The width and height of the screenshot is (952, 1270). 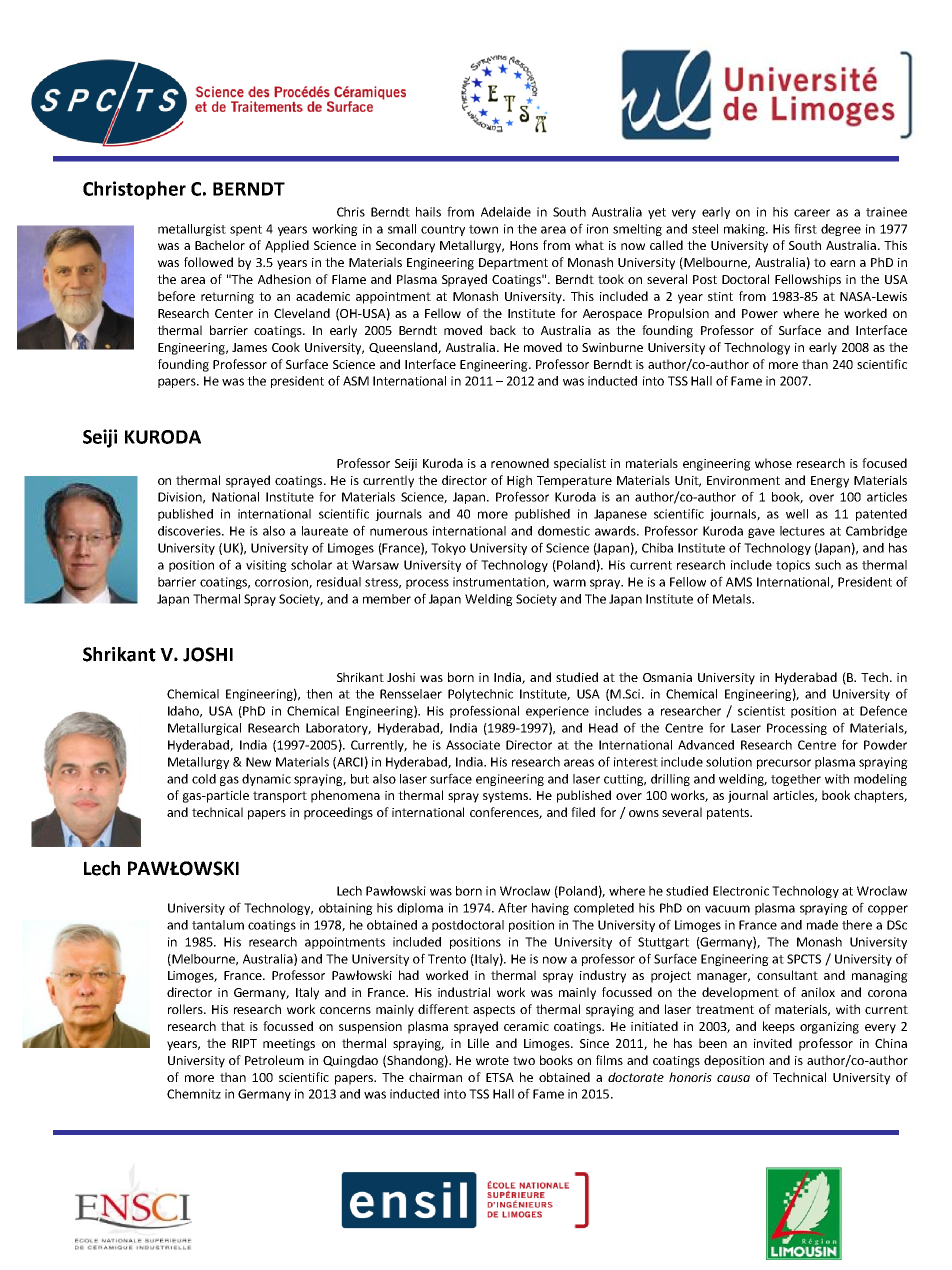 I want to click on then, so click(x=319, y=694).
